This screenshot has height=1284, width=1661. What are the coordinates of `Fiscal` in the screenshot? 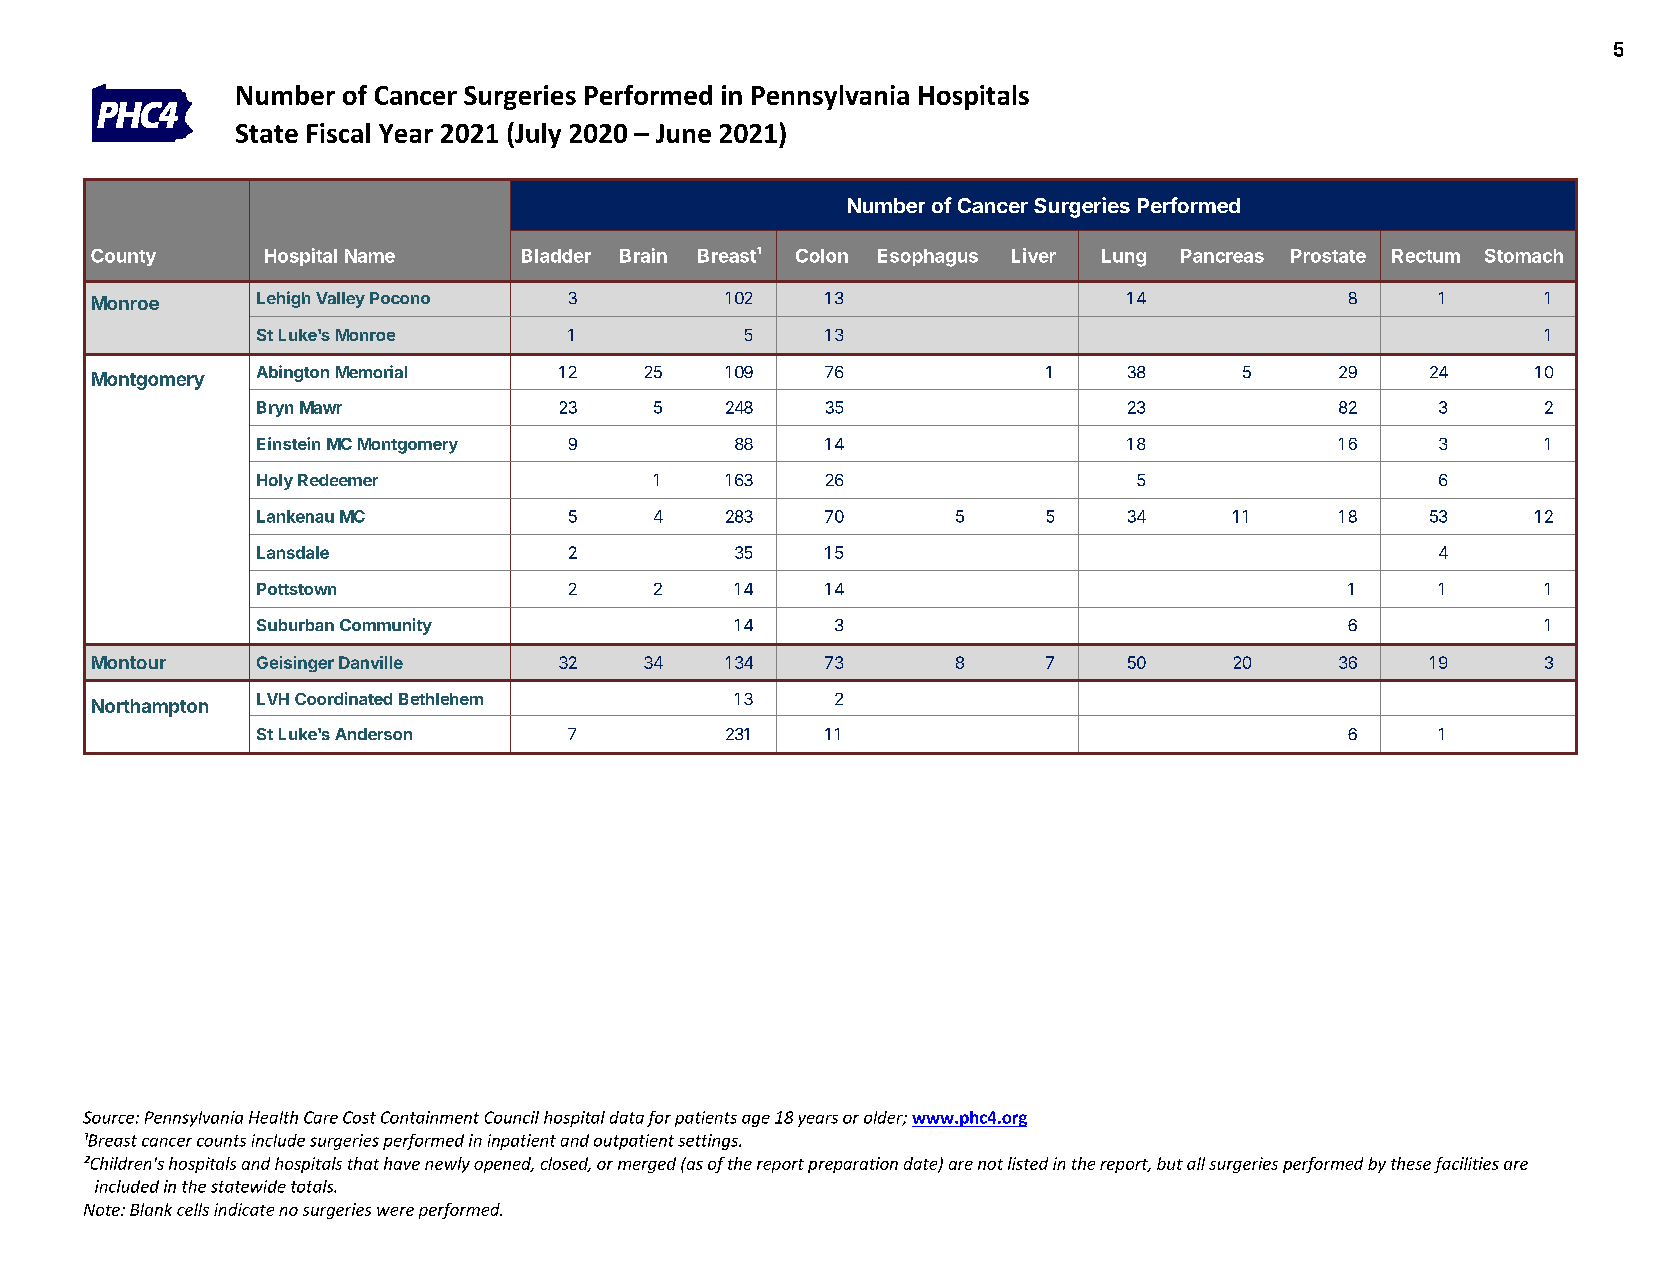 It's located at (338, 133).
